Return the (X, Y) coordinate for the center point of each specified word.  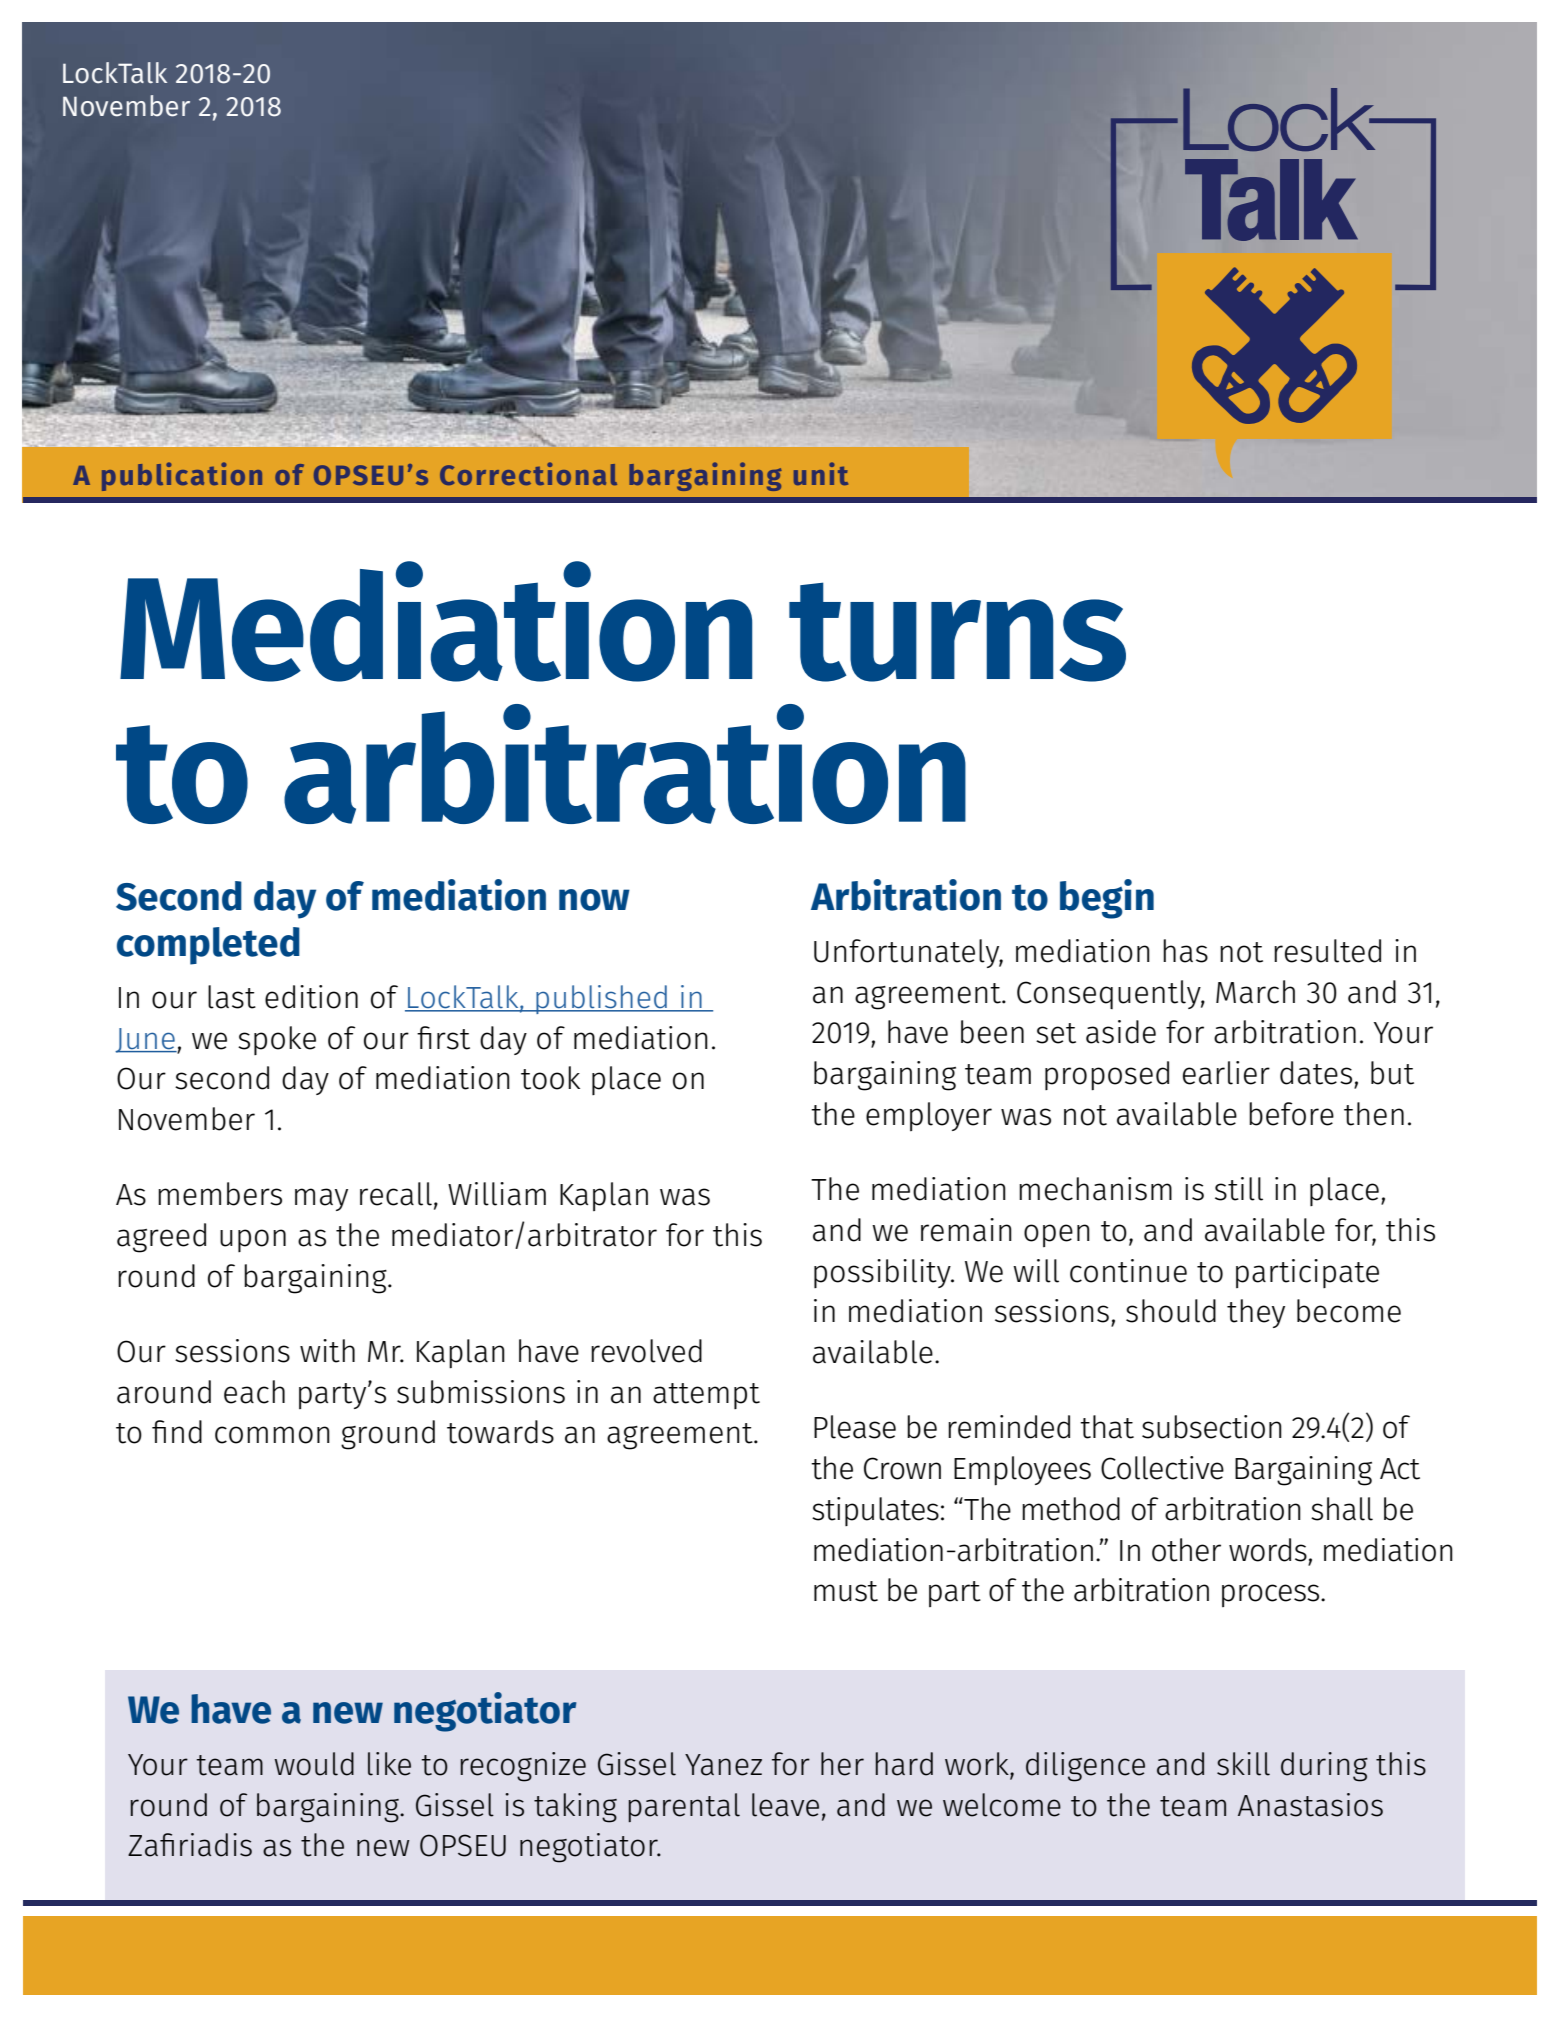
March (1255, 992)
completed (208, 946)
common (272, 1435)
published (601, 999)
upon (253, 1240)
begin (1107, 899)
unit (821, 473)
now (594, 900)
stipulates (875, 1511)
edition (311, 997)
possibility (883, 1273)
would (314, 1764)
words (1268, 1550)
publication (182, 476)
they (1256, 1313)
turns (957, 632)
